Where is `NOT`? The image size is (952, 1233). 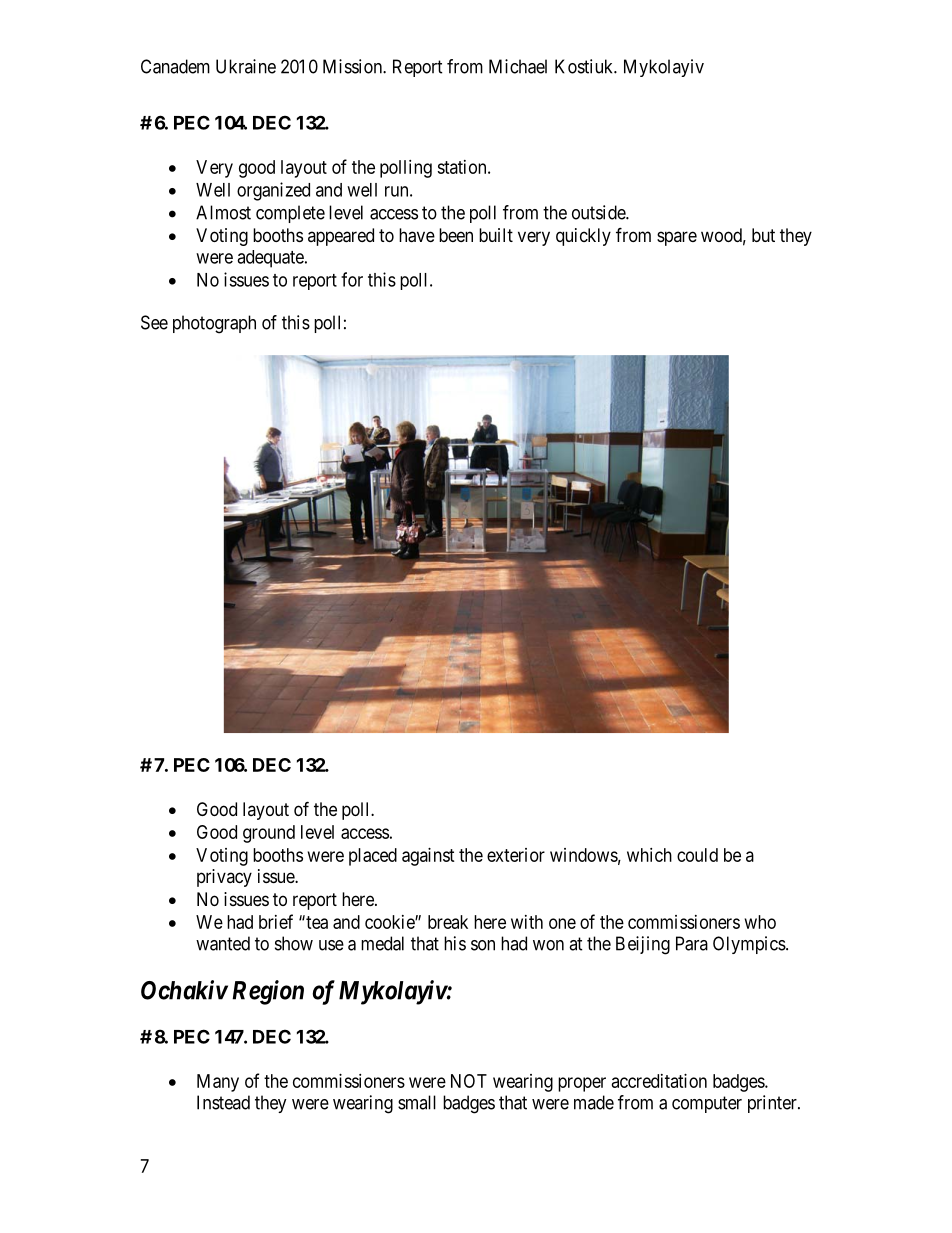
NOT is located at coordinates (469, 1081).
